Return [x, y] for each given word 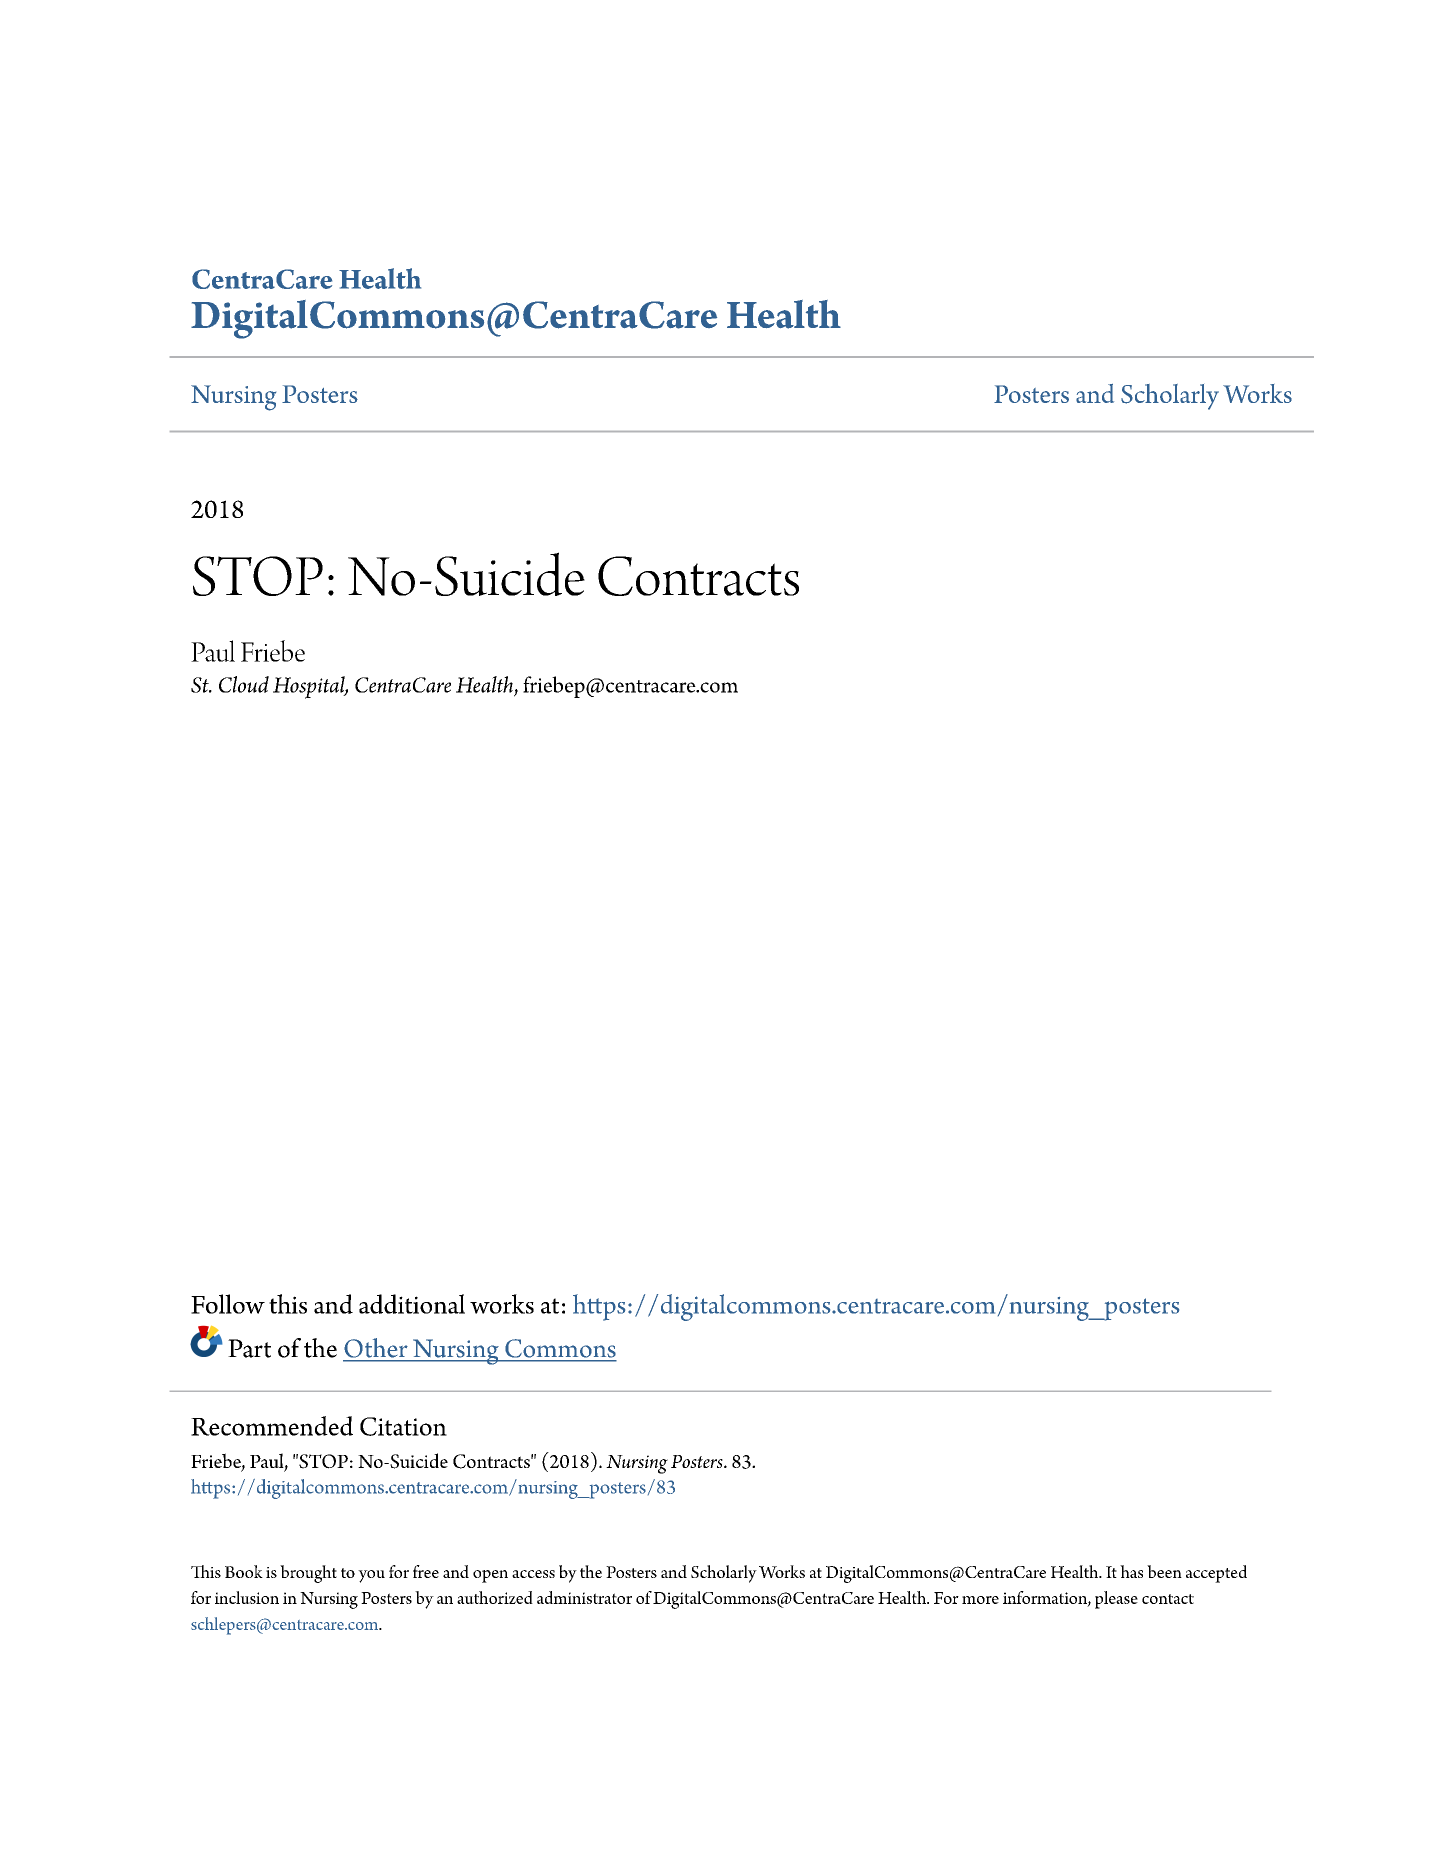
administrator [584, 1597]
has [1131, 1571]
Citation [403, 1426]
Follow [228, 1304]
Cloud [244, 684]
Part [249, 1348]
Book [244, 1571]
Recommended [272, 1426]
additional [412, 1304]
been [1164, 1571]
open [490, 1576]
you [371, 1576]
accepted [1216, 1574]
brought [308, 1574]
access [533, 1574]
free [426, 1571]
